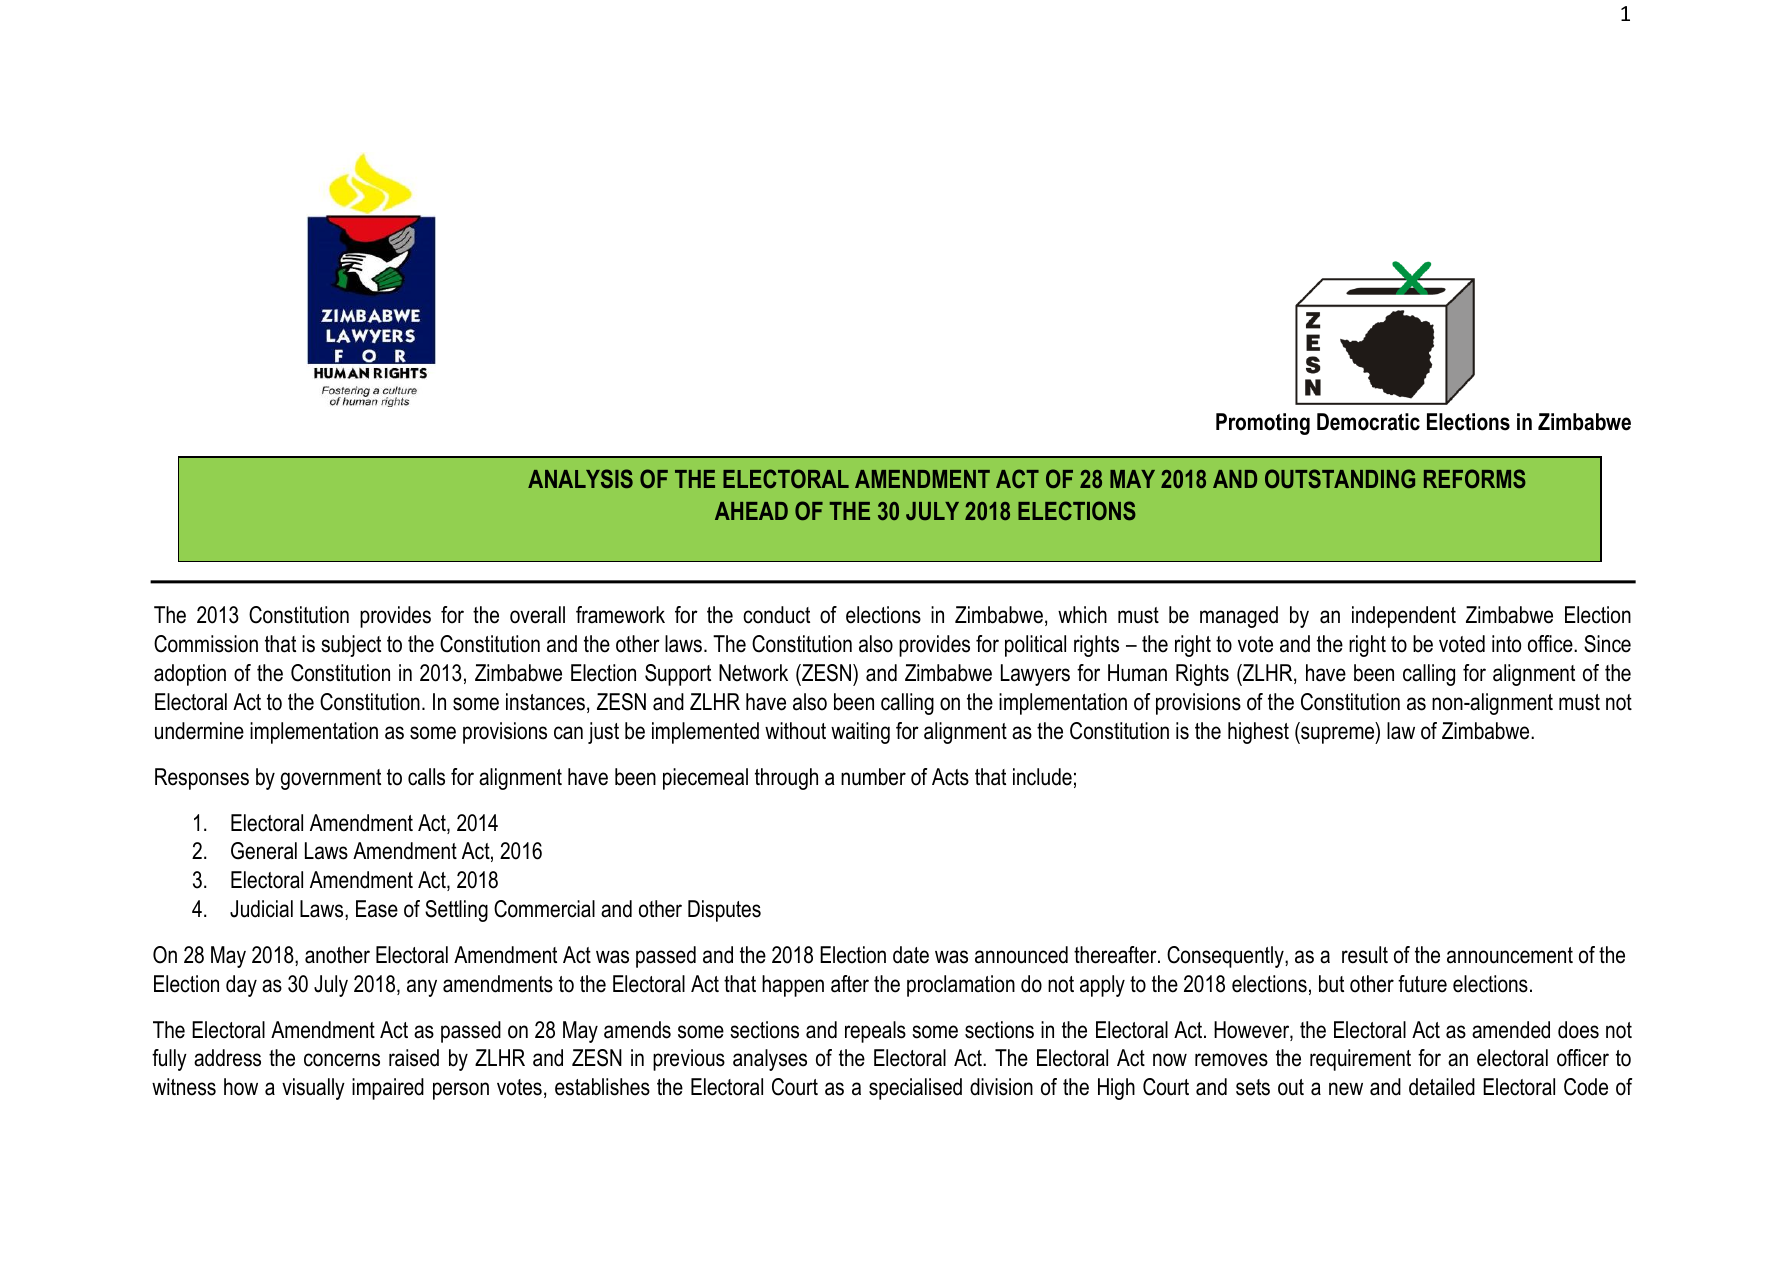 Image resolution: width=1784 pixels, height=1261 pixels. I want to click on ANALYSIS, so click(580, 478).
